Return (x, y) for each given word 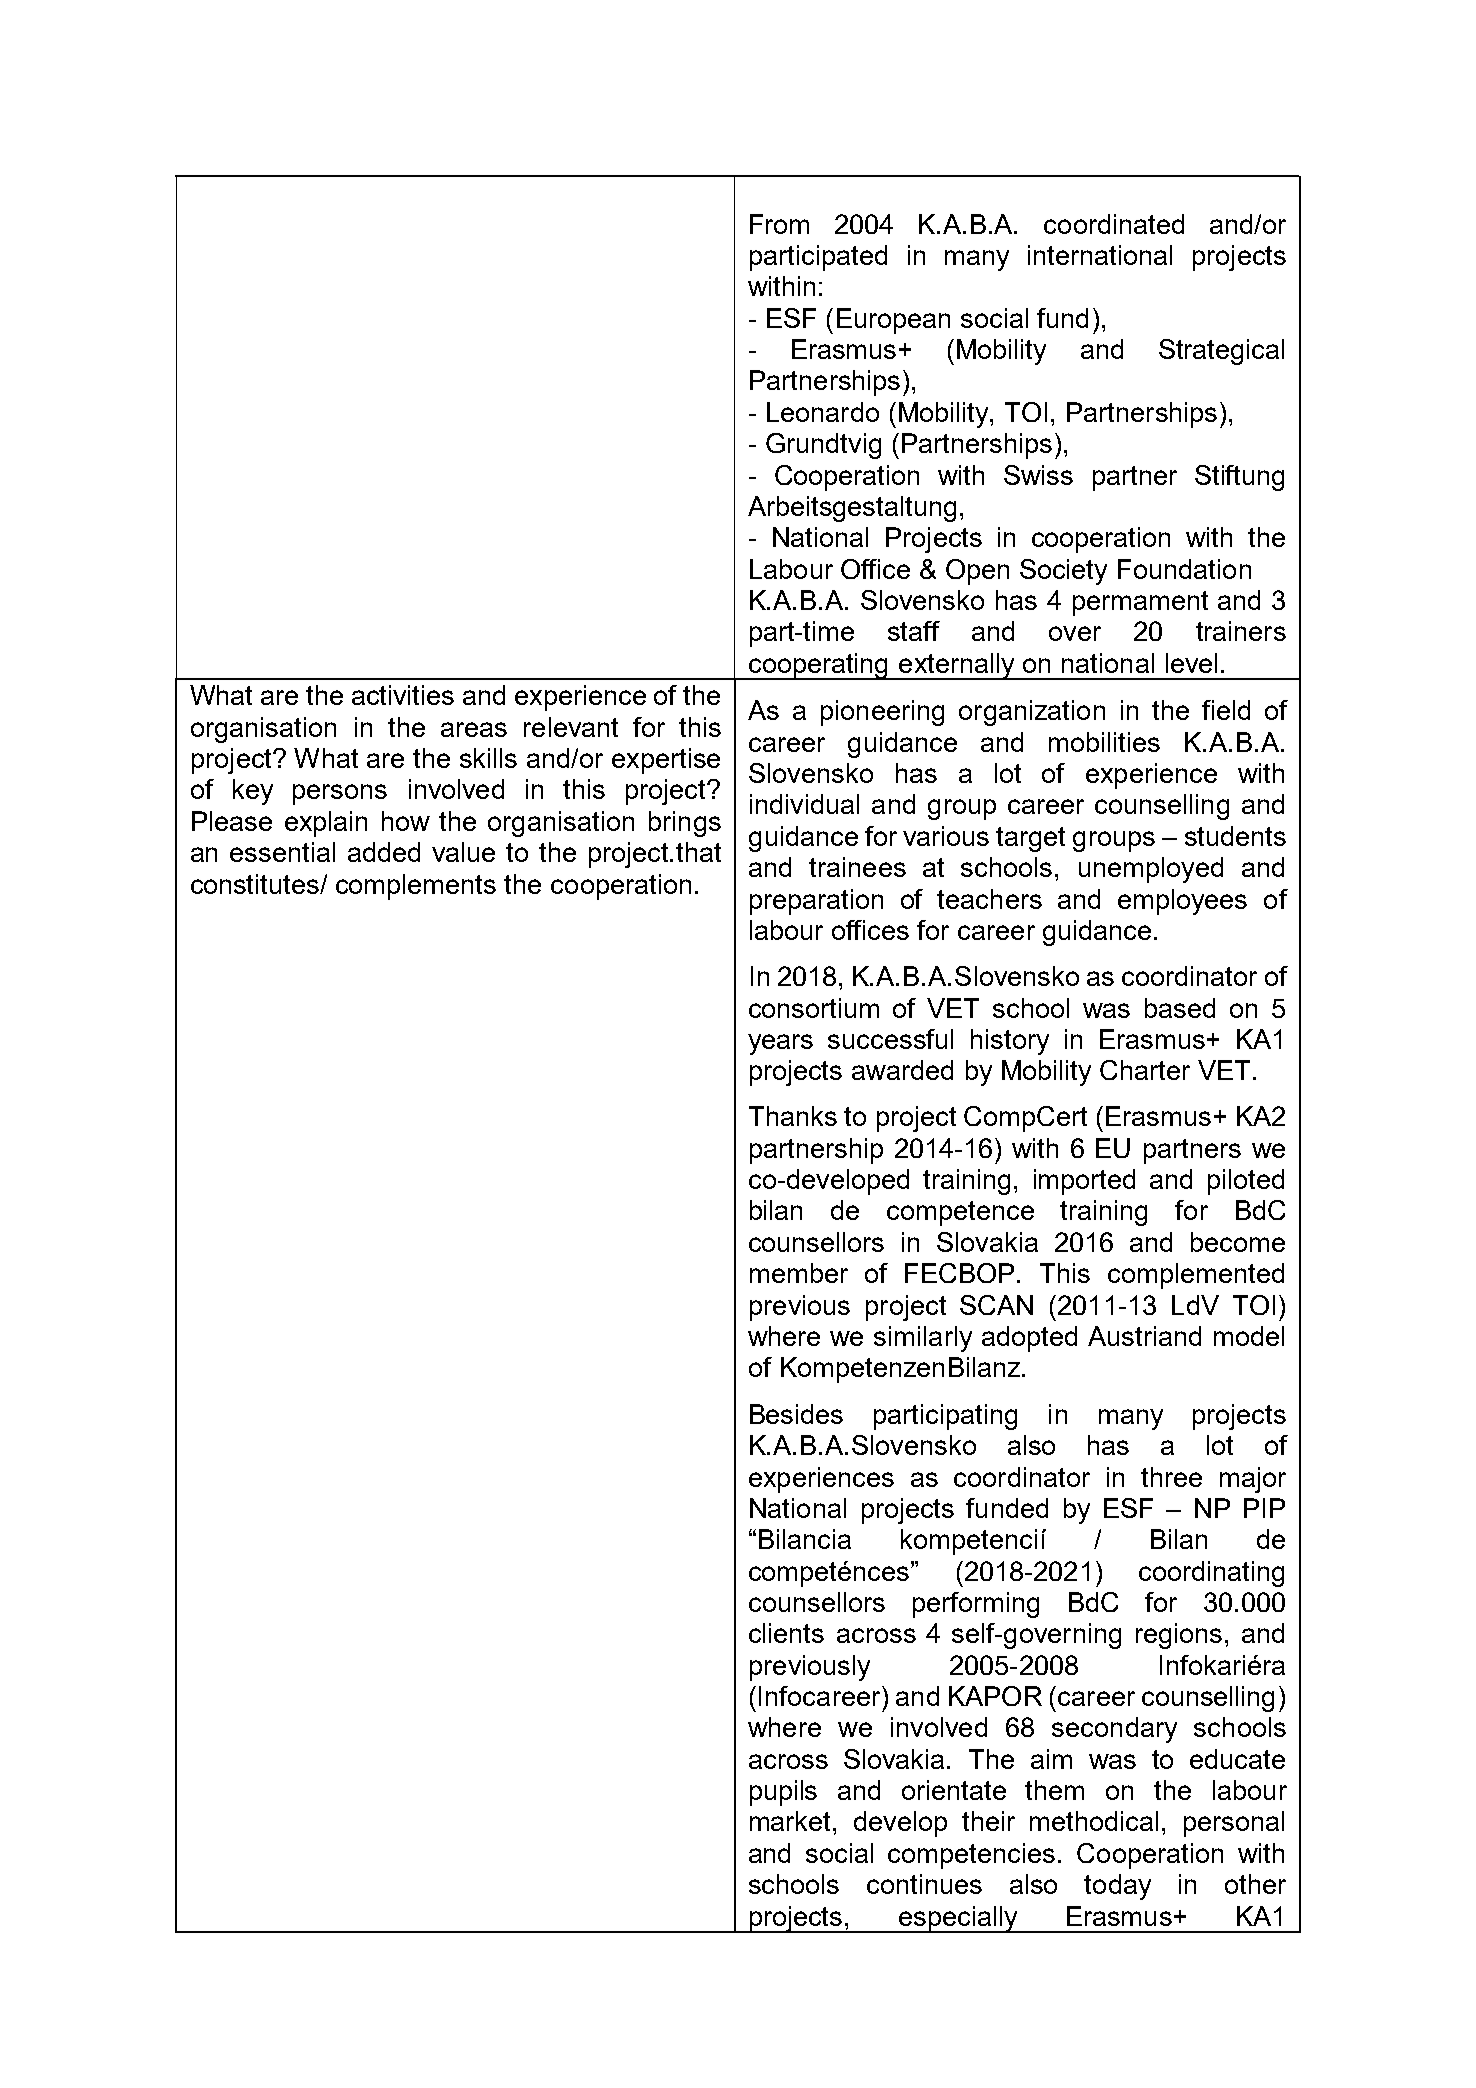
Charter (1145, 1070)
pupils (783, 1793)
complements (416, 887)
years (780, 1044)
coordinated (1114, 224)
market (792, 1821)
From (779, 224)
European (893, 321)
